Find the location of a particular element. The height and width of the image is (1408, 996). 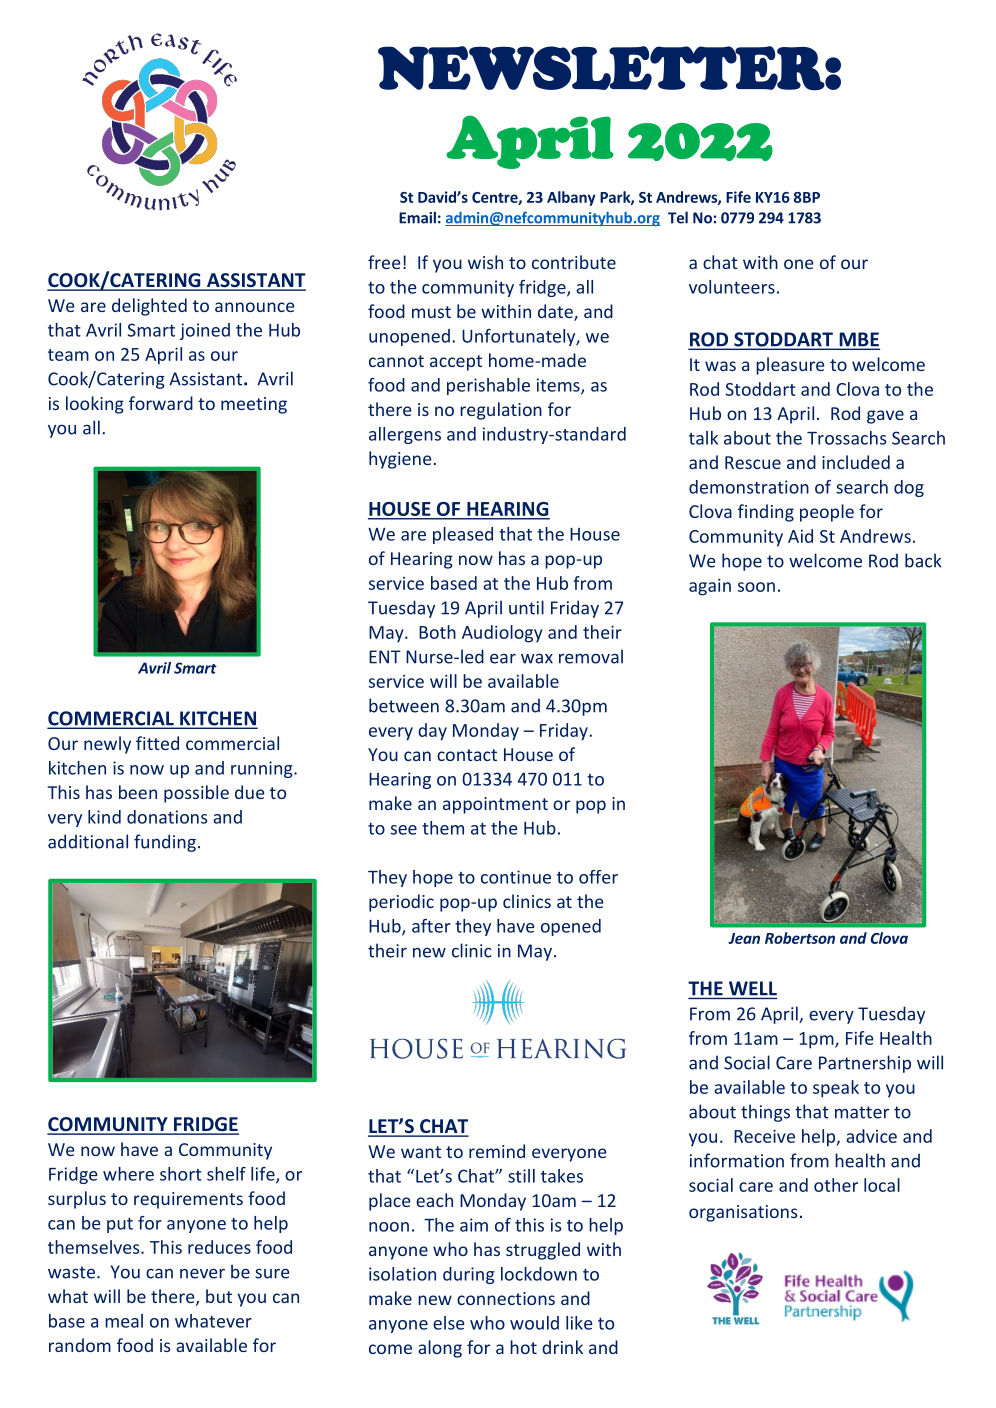

meal is located at coordinates (124, 1321).
